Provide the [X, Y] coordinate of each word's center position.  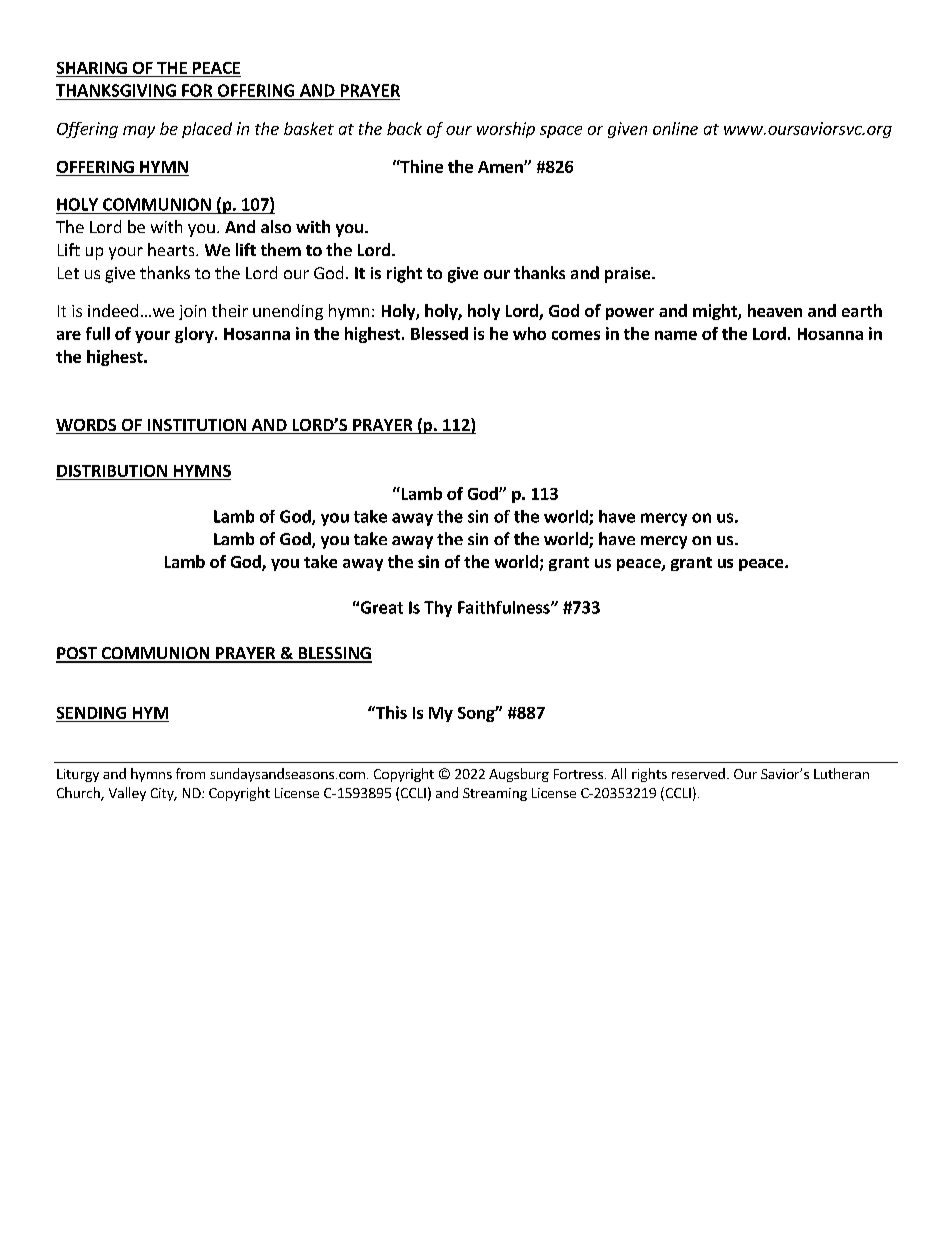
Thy [438, 609]
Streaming [495, 794]
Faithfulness [505, 607]
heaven [775, 310]
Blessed [439, 333]
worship [506, 130]
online [675, 128]
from [190, 773]
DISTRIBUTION [112, 471]
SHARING [92, 68]
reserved [698, 773]
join [192, 312]
